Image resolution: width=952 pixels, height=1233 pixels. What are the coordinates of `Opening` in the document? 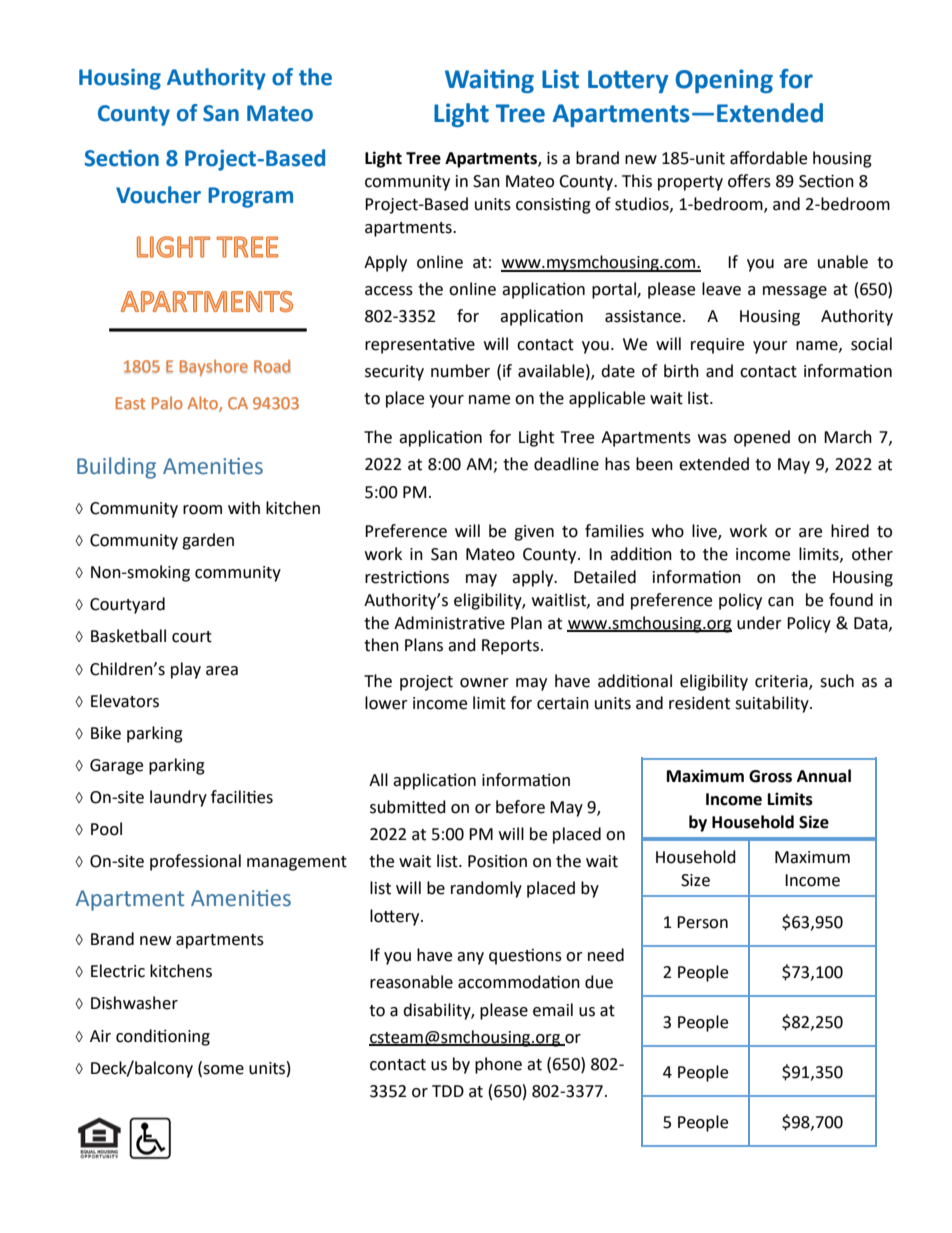 It's located at (724, 81).
